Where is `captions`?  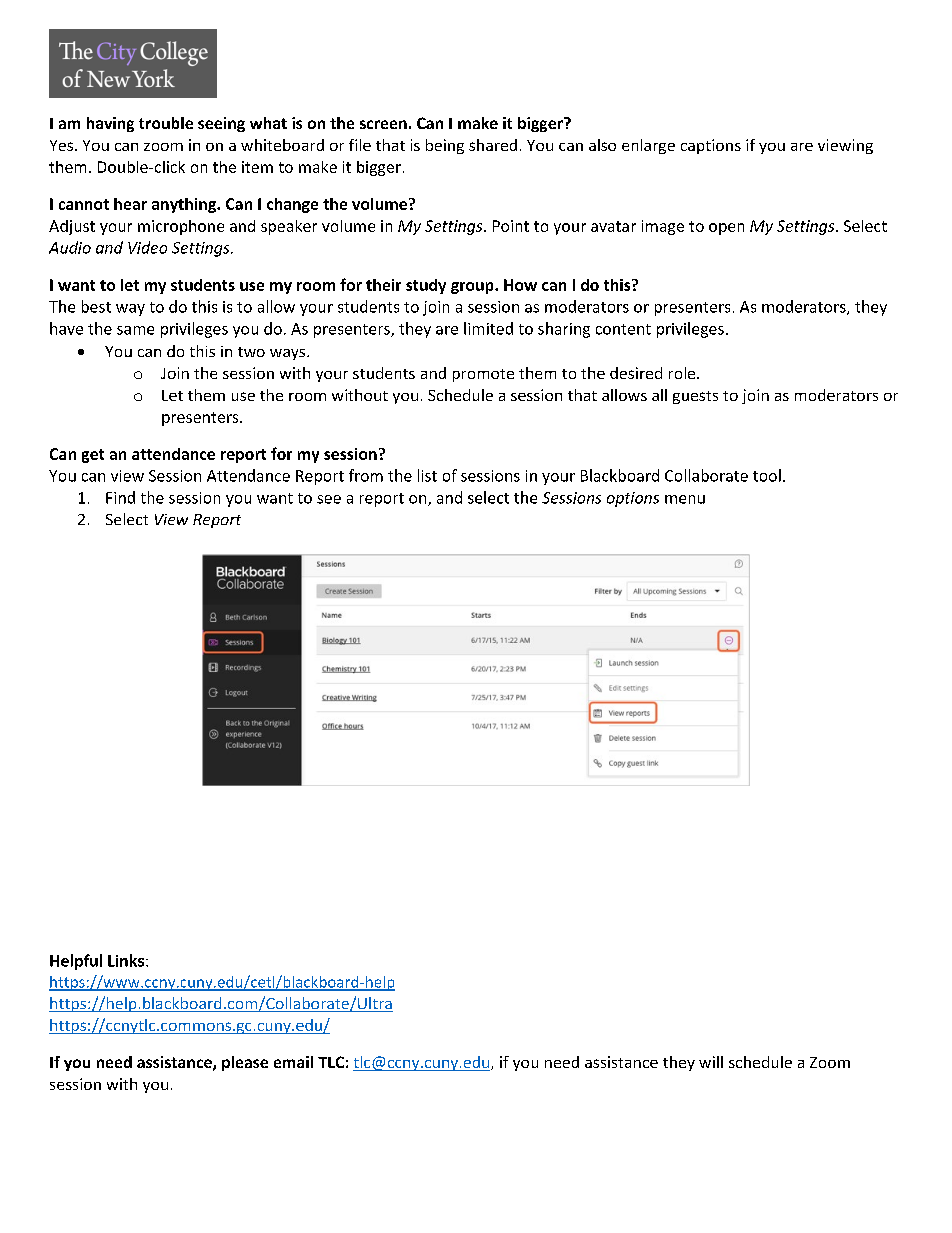 captions is located at coordinates (711, 146).
